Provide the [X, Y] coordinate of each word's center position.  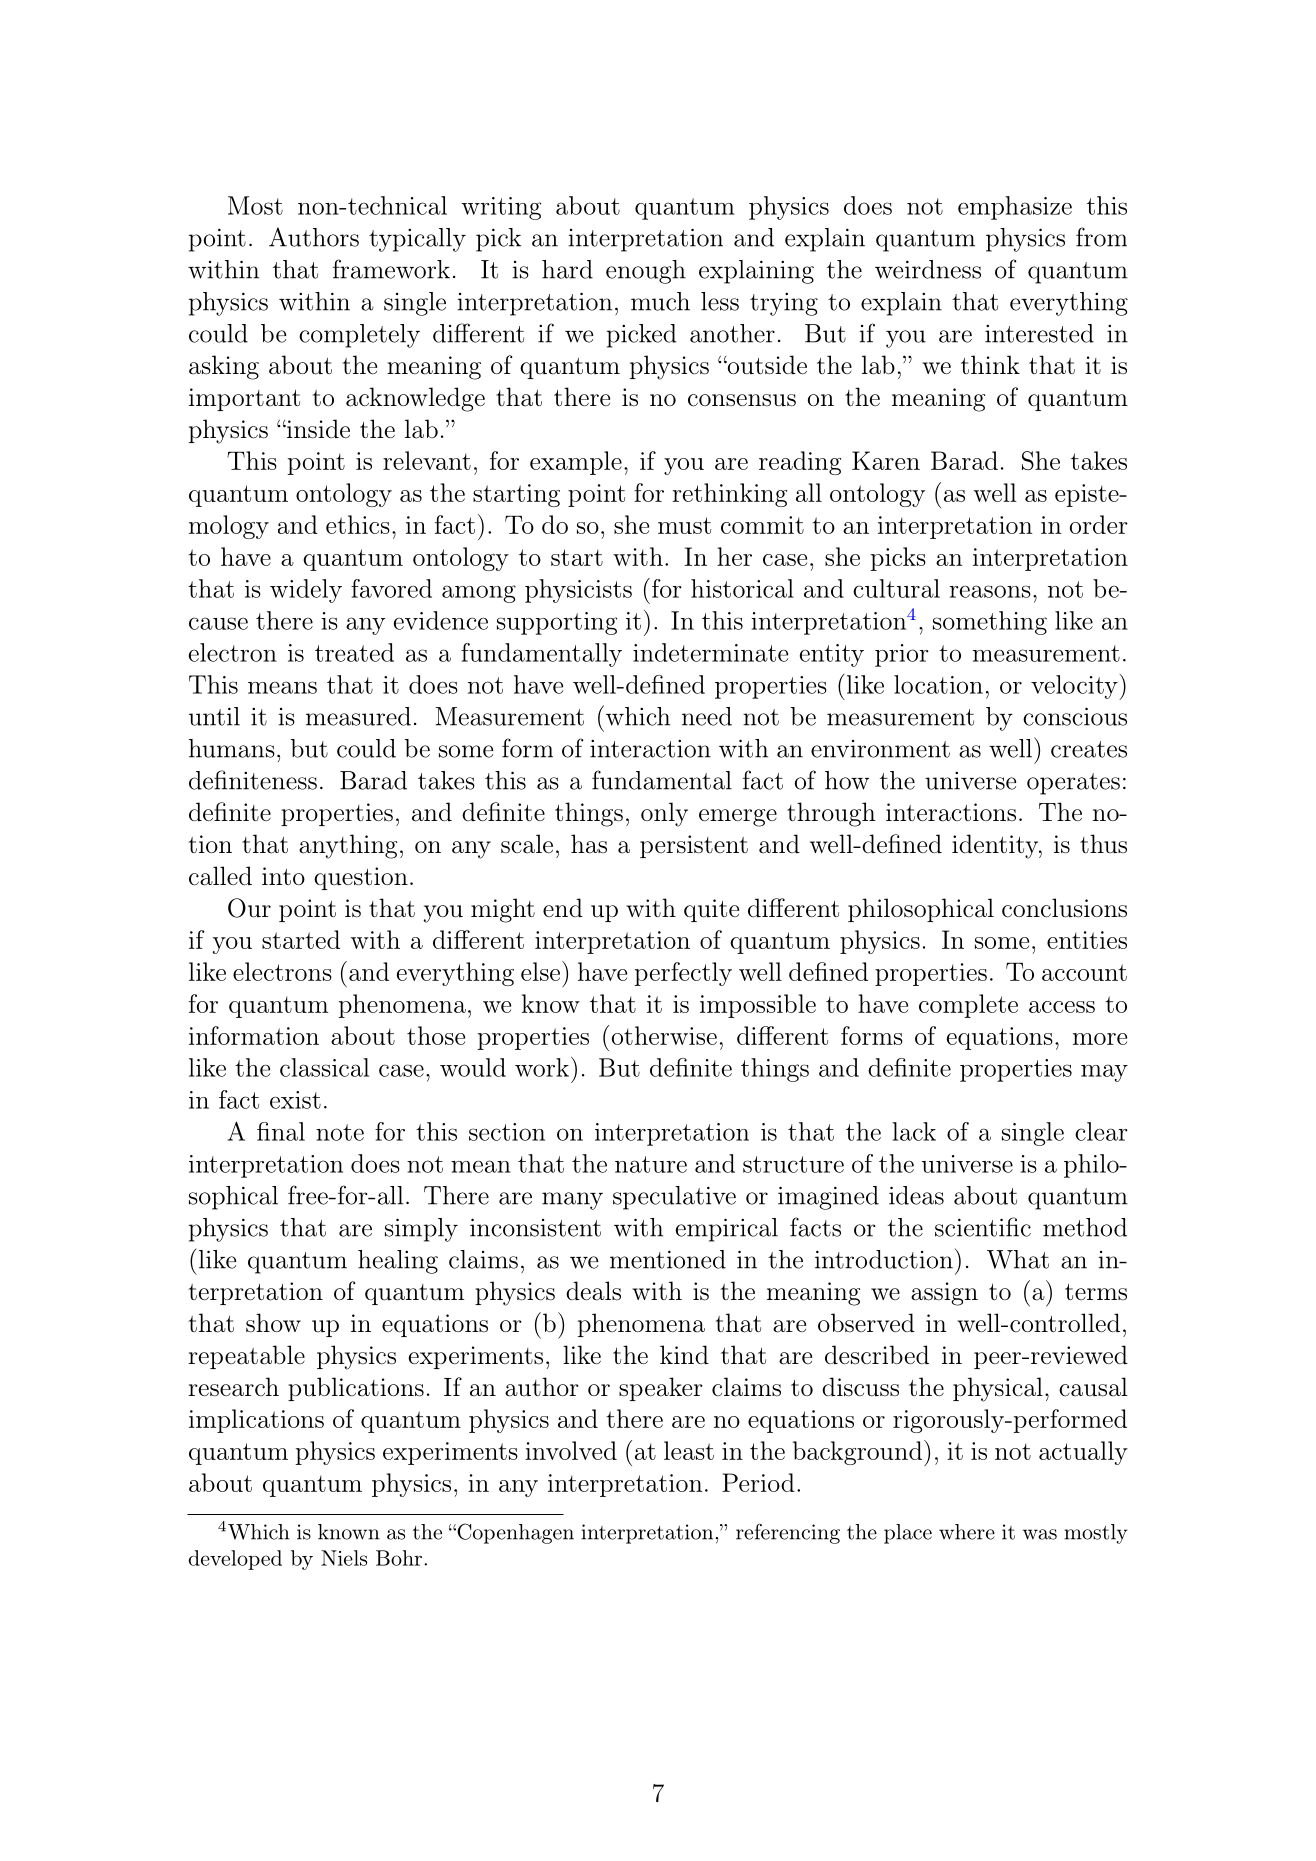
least [689, 1450]
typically [417, 240]
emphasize [1015, 208]
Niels [344, 1558]
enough [646, 272]
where [967, 1532]
